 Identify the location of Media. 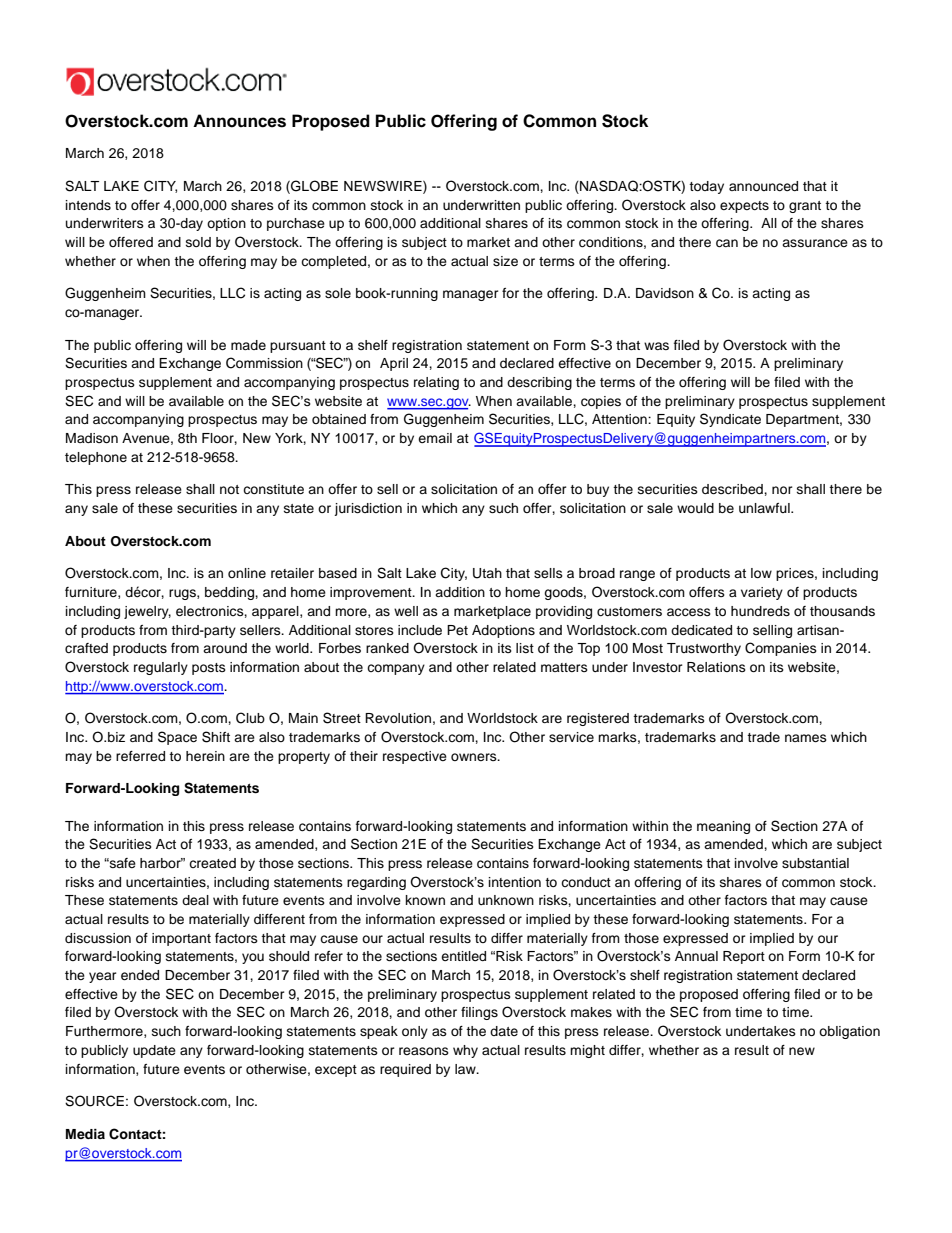
(85, 1134).
